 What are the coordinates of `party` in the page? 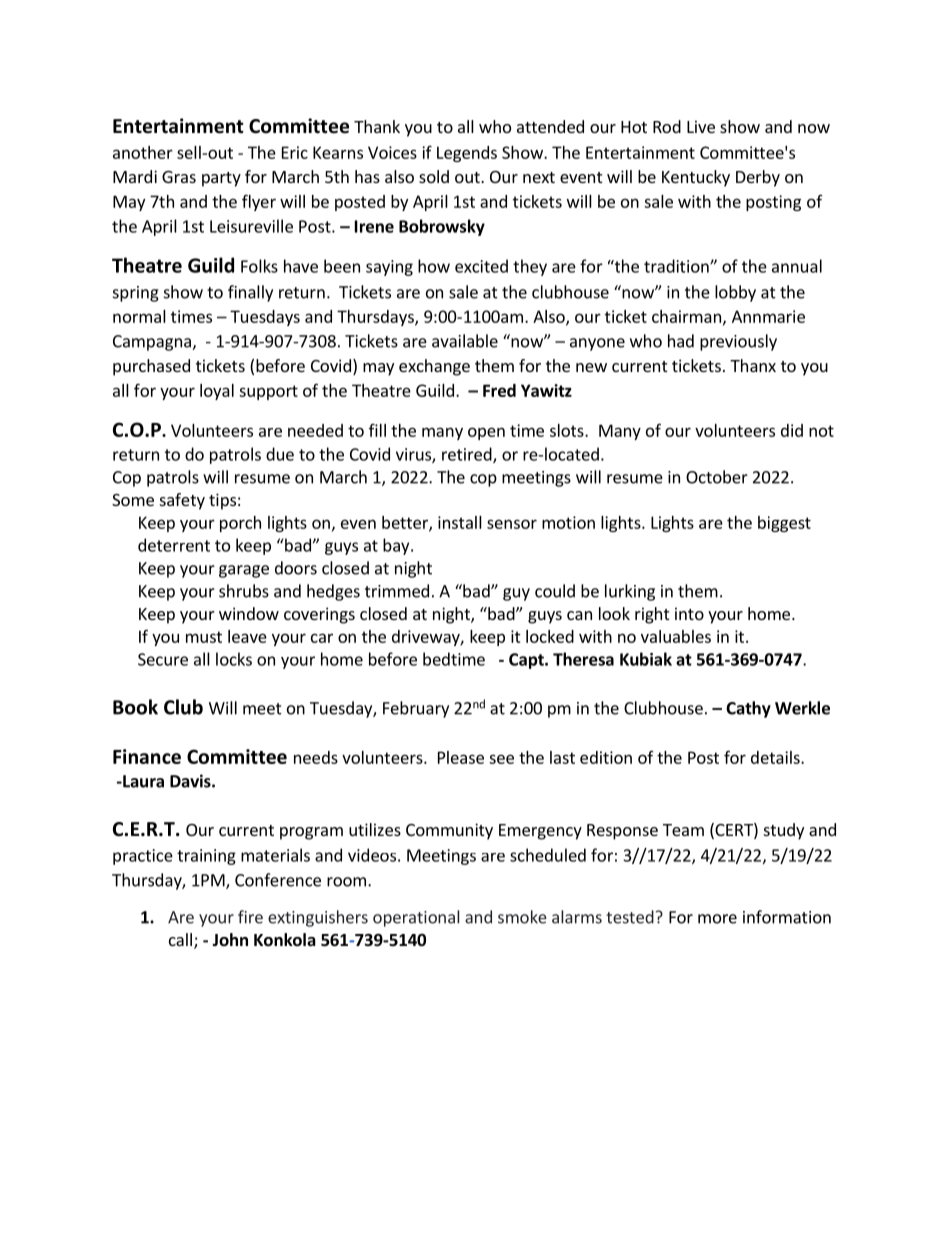 It's located at (221, 179).
